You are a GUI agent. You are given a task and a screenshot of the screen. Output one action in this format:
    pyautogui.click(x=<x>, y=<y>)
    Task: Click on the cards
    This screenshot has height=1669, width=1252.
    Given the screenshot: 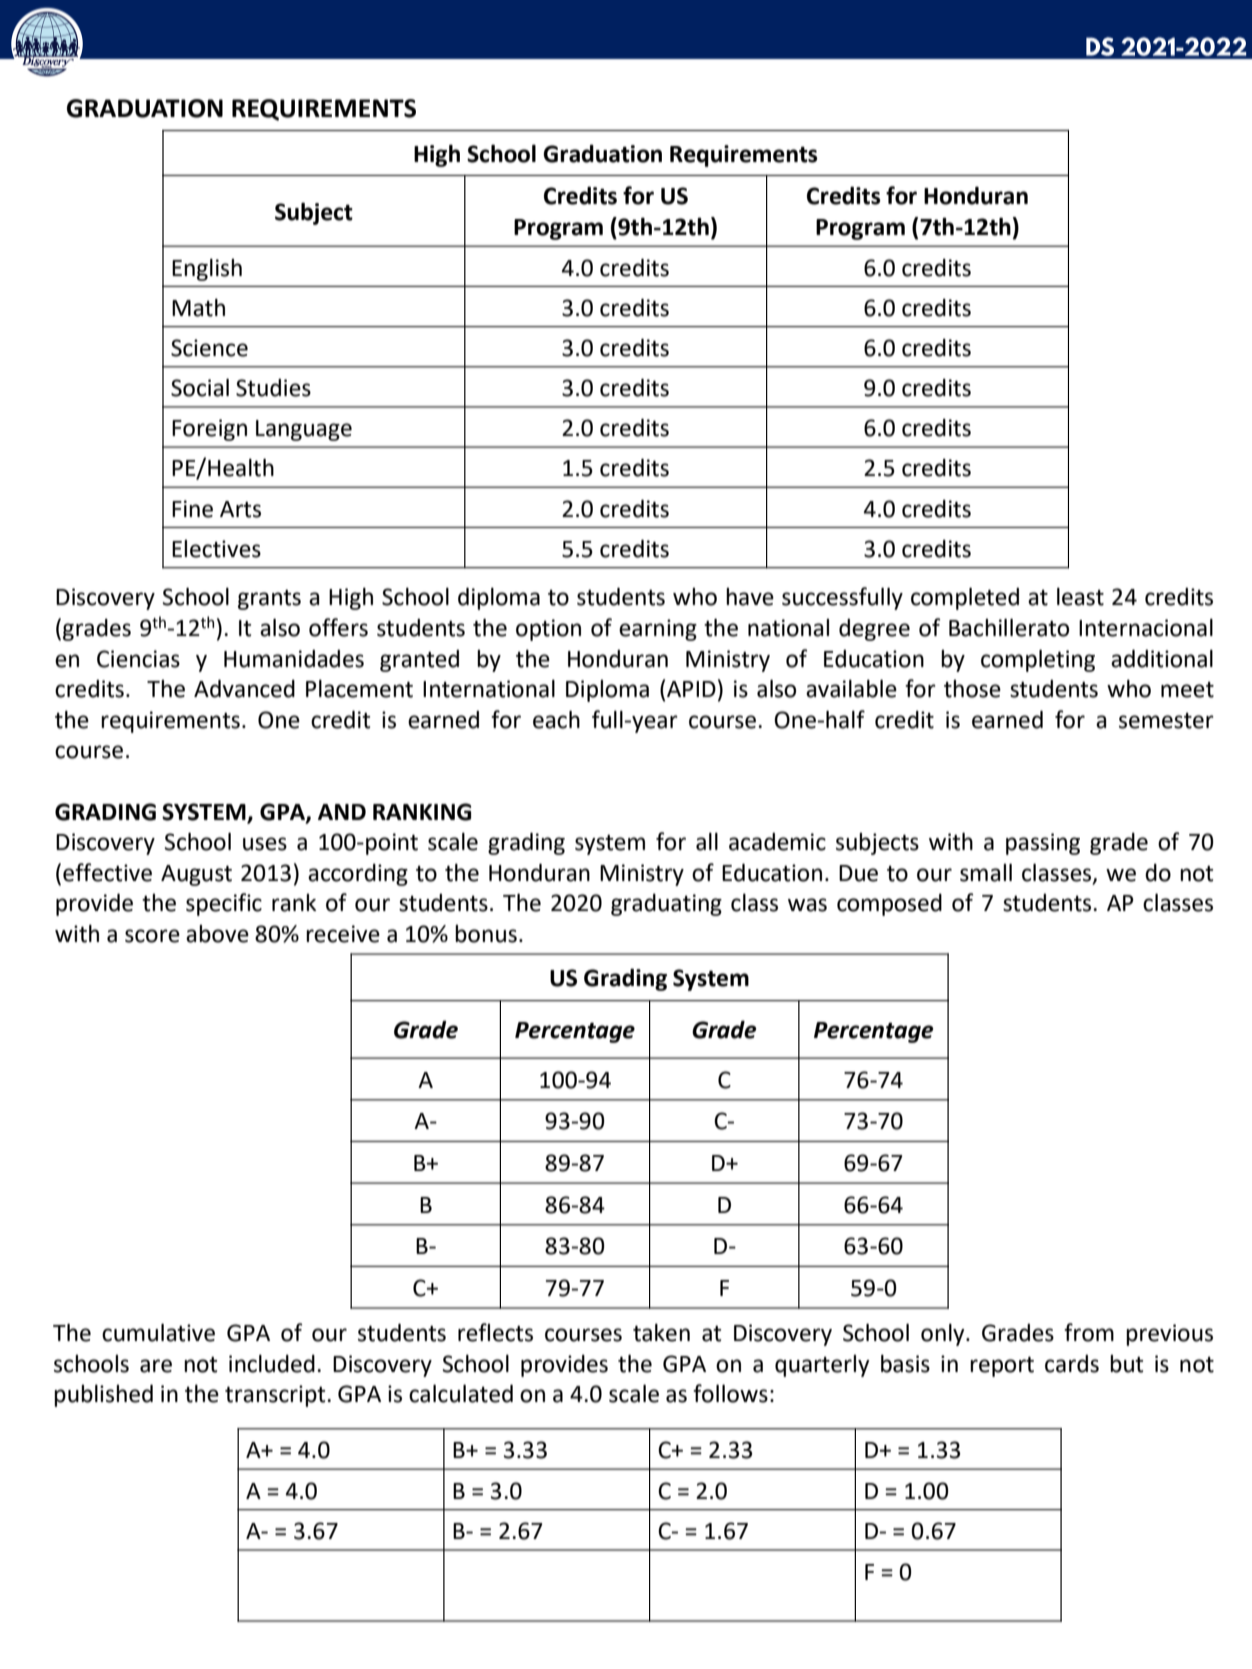 What is the action you would take?
    pyautogui.click(x=1072, y=1364)
